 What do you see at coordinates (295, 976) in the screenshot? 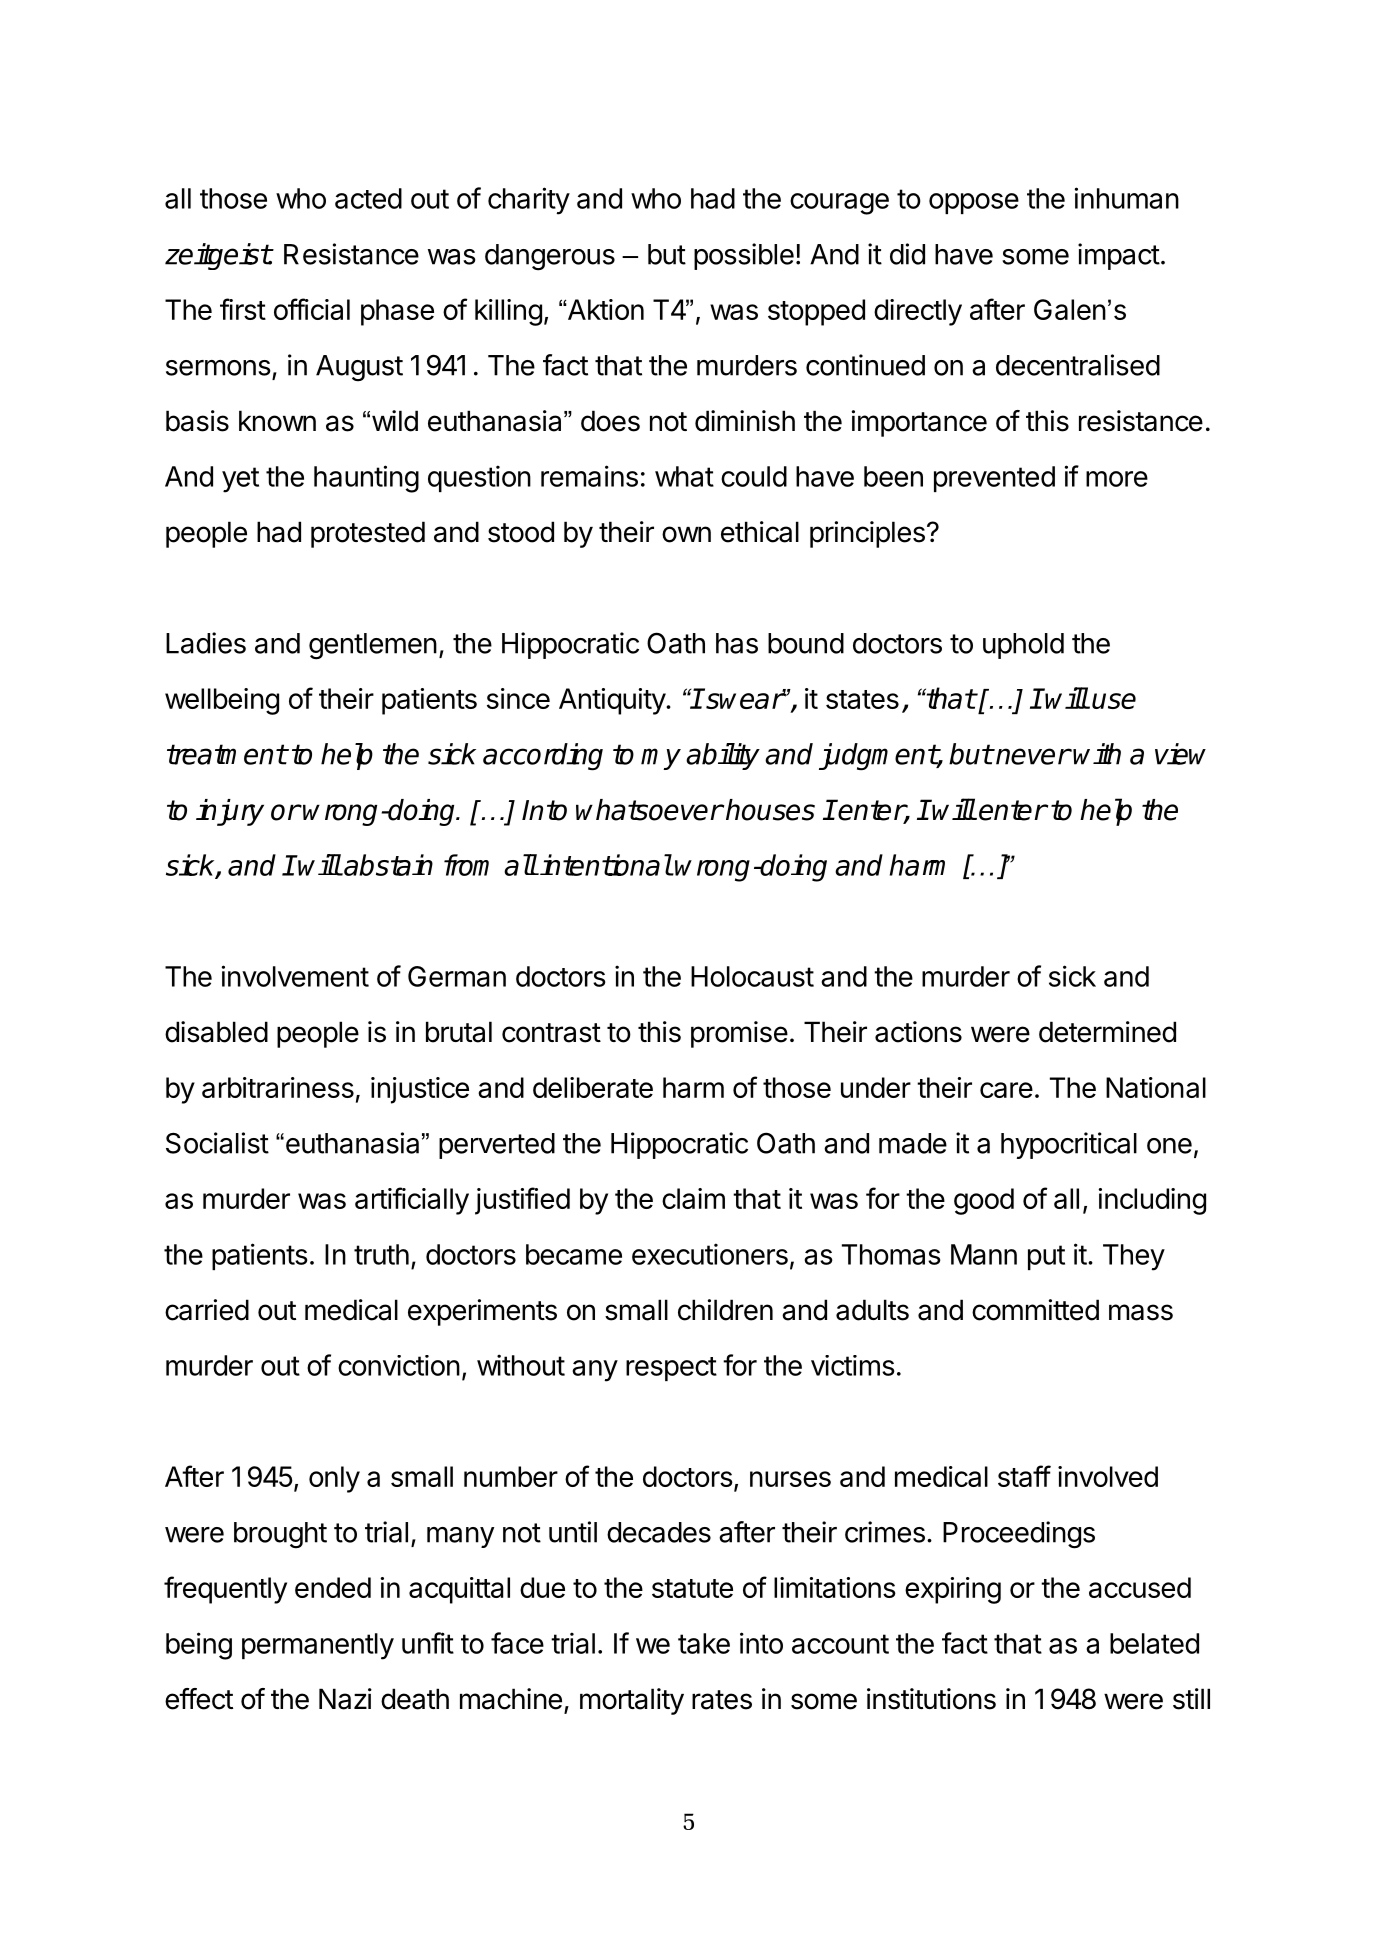
I see `involvement` at bounding box center [295, 976].
